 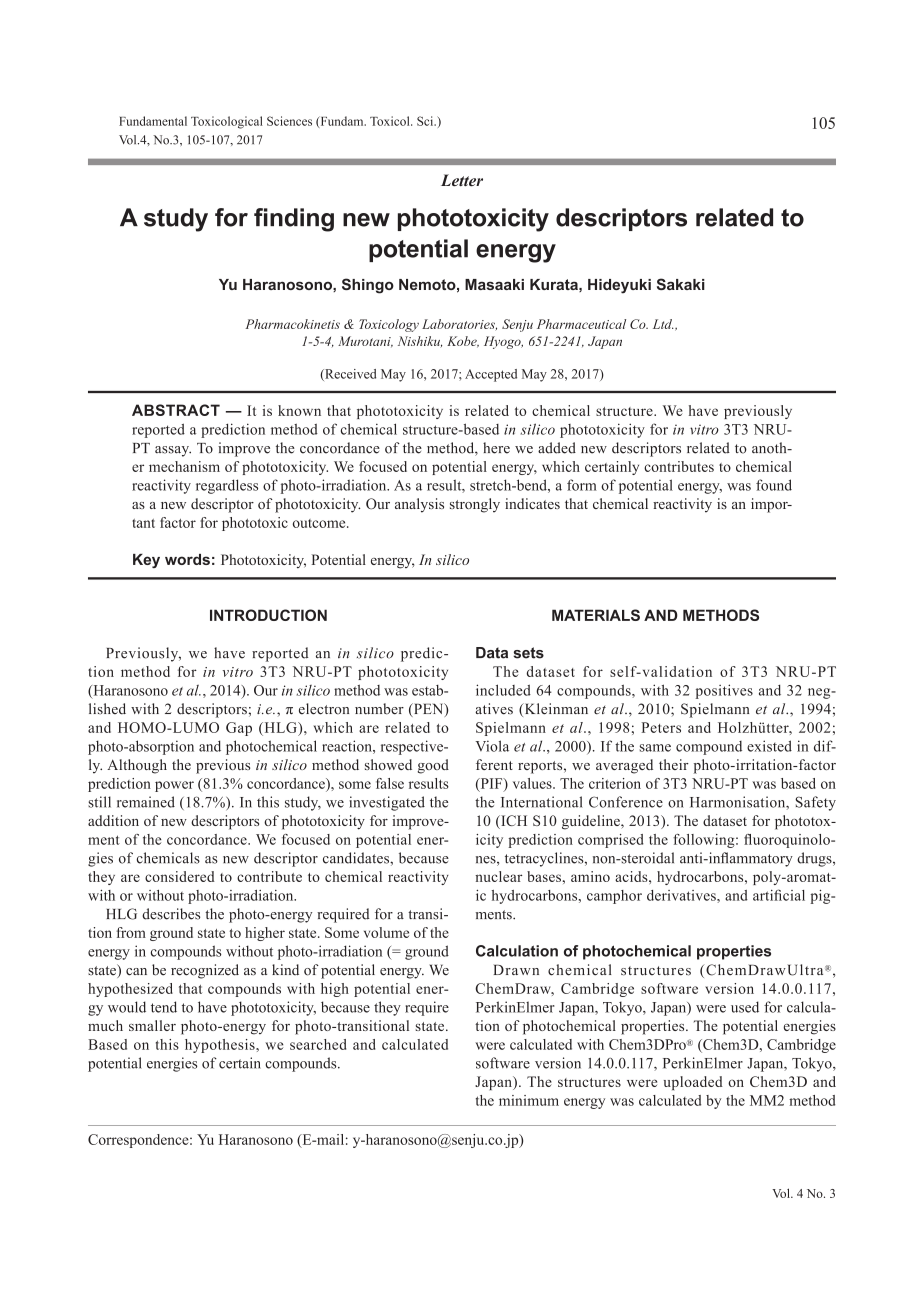 I want to click on Sciences, so click(x=289, y=121).
